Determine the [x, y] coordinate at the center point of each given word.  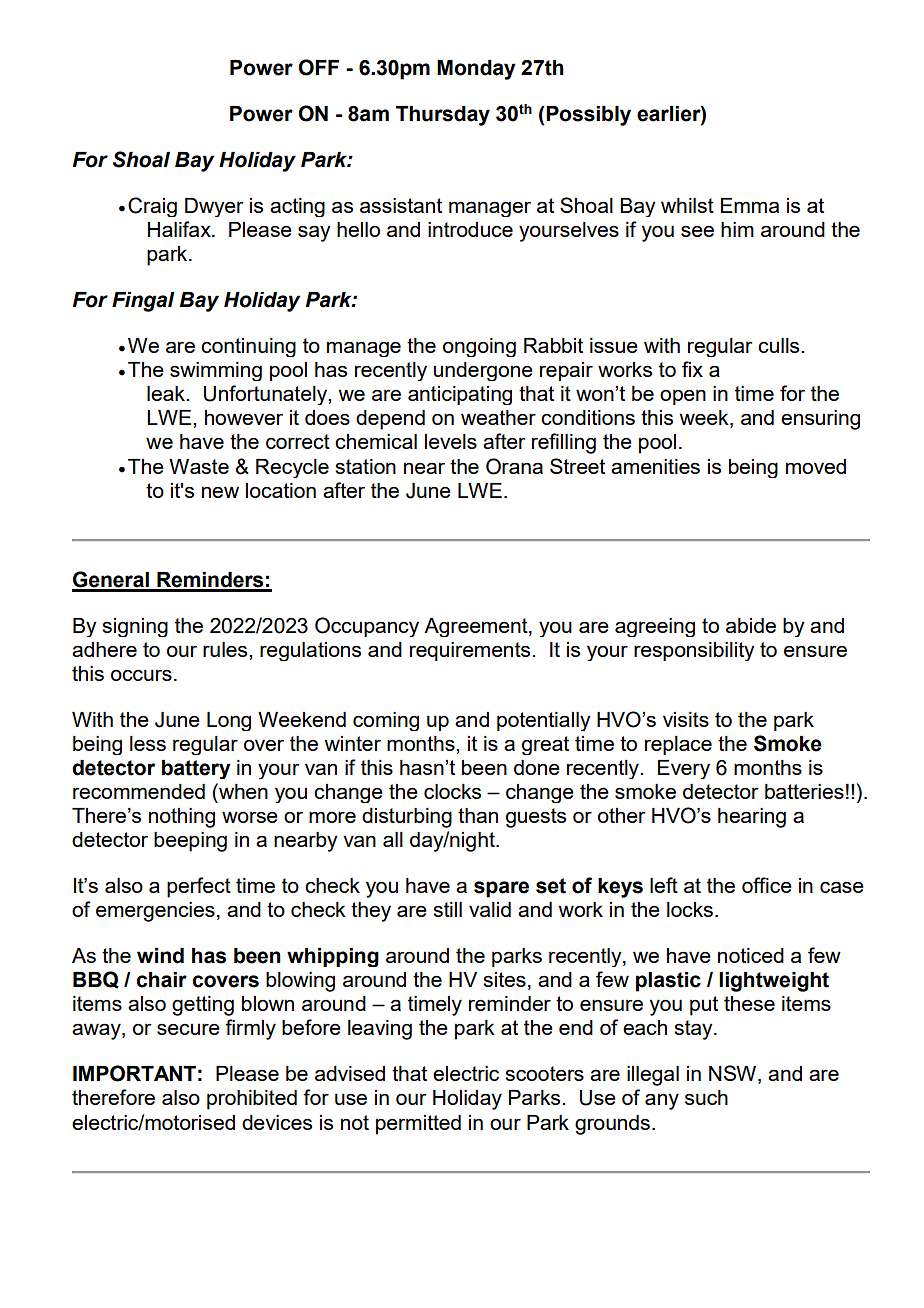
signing [135, 627]
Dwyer [214, 207]
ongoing [479, 347]
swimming [216, 371]
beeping [190, 842]
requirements [471, 651]
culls [780, 345]
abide [751, 625]
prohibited [252, 1100]
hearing [752, 818]
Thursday [443, 116]
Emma [750, 205]
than [478, 815]
